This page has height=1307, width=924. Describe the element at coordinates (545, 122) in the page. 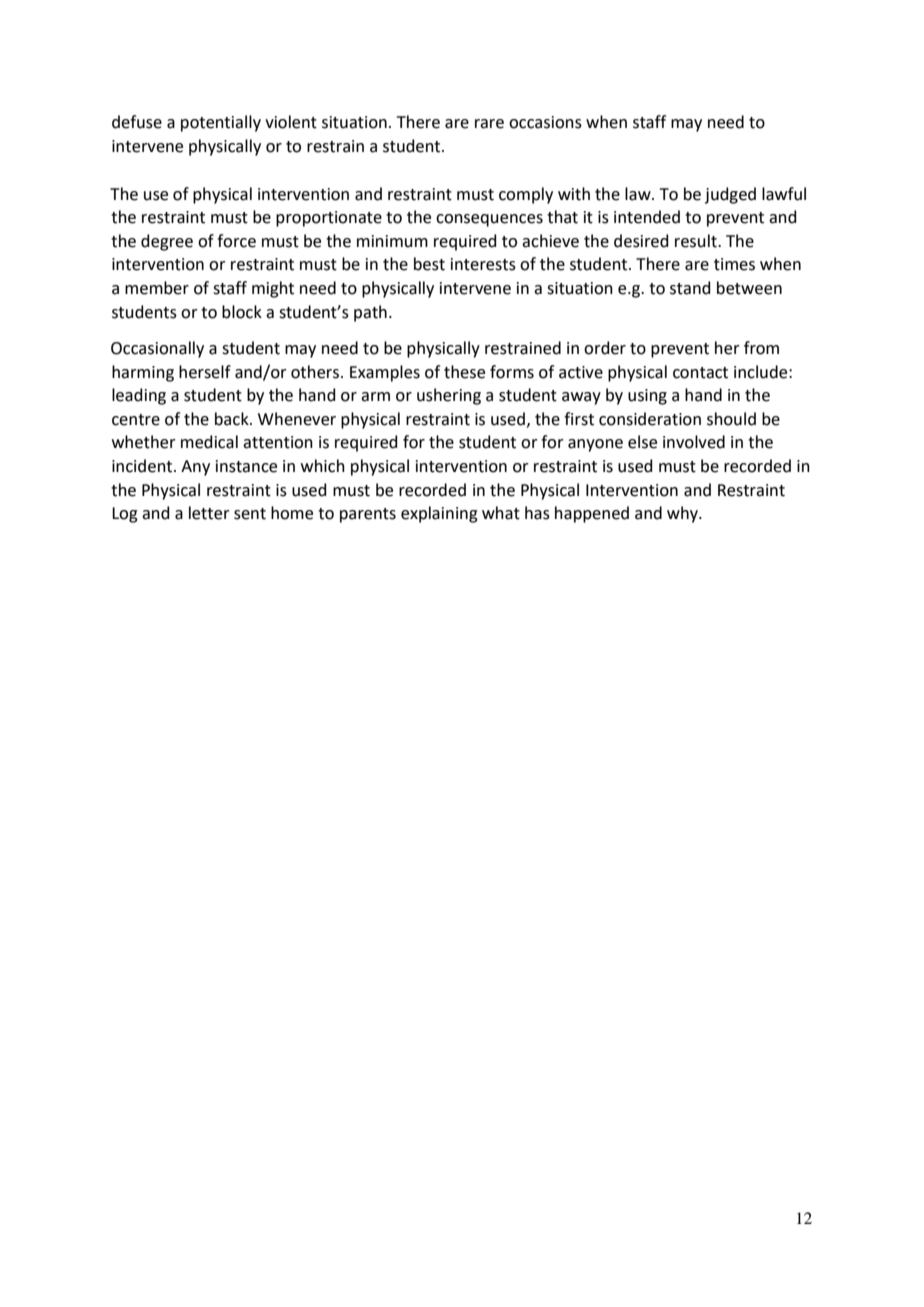

I see `occasions` at that location.
